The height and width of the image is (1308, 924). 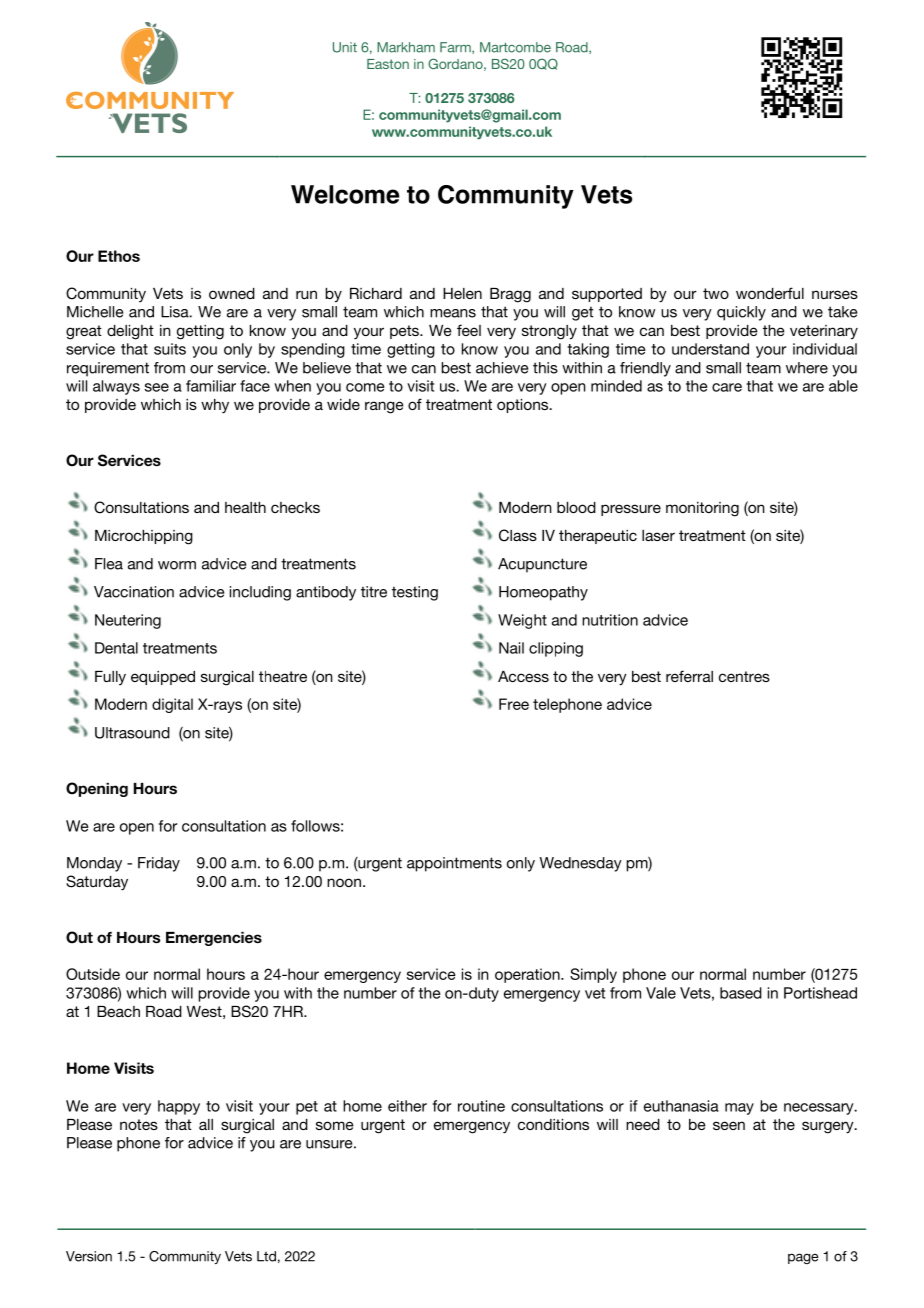 What do you see at coordinates (502, 368) in the image?
I see `achieve` at bounding box center [502, 368].
